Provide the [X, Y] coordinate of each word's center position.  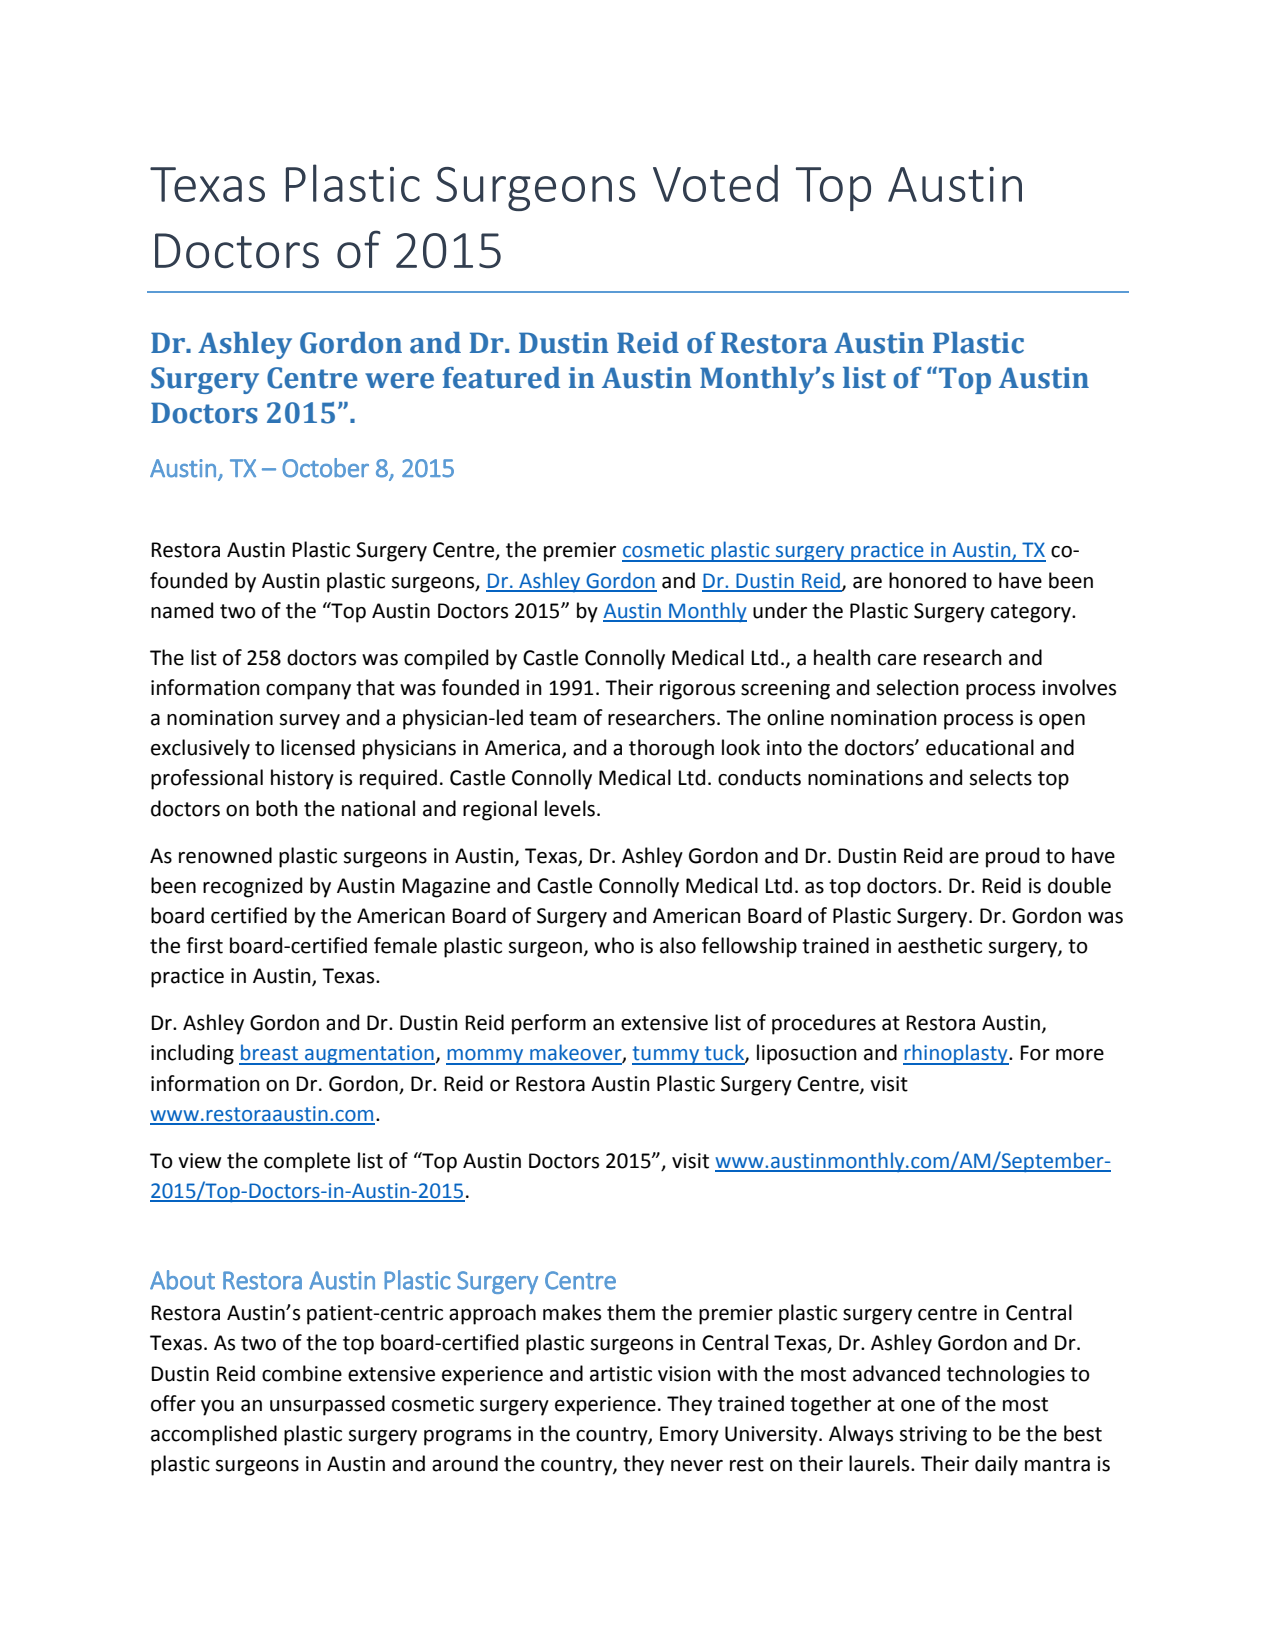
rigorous [697, 690]
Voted [715, 183]
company [308, 692]
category [1032, 613]
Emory [689, 1436]
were [399, 381]
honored [927, 580]
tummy [667, 1055]
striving [933, 1436]
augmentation [369, 1055]
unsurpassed [327, 1405]
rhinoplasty [956, 1054]
